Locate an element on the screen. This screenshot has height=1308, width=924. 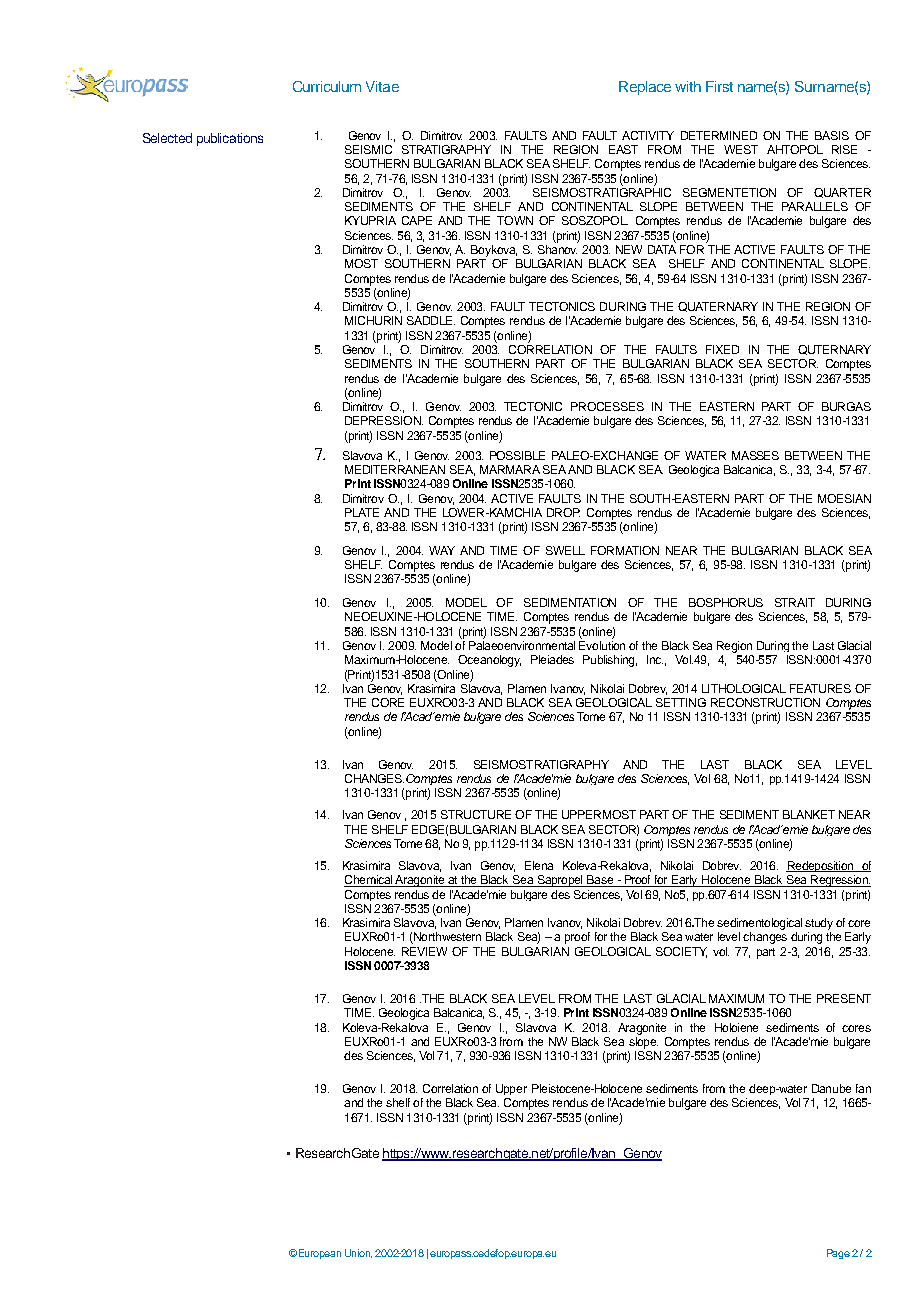
Pleiades is located at coordinates (552, 659).
